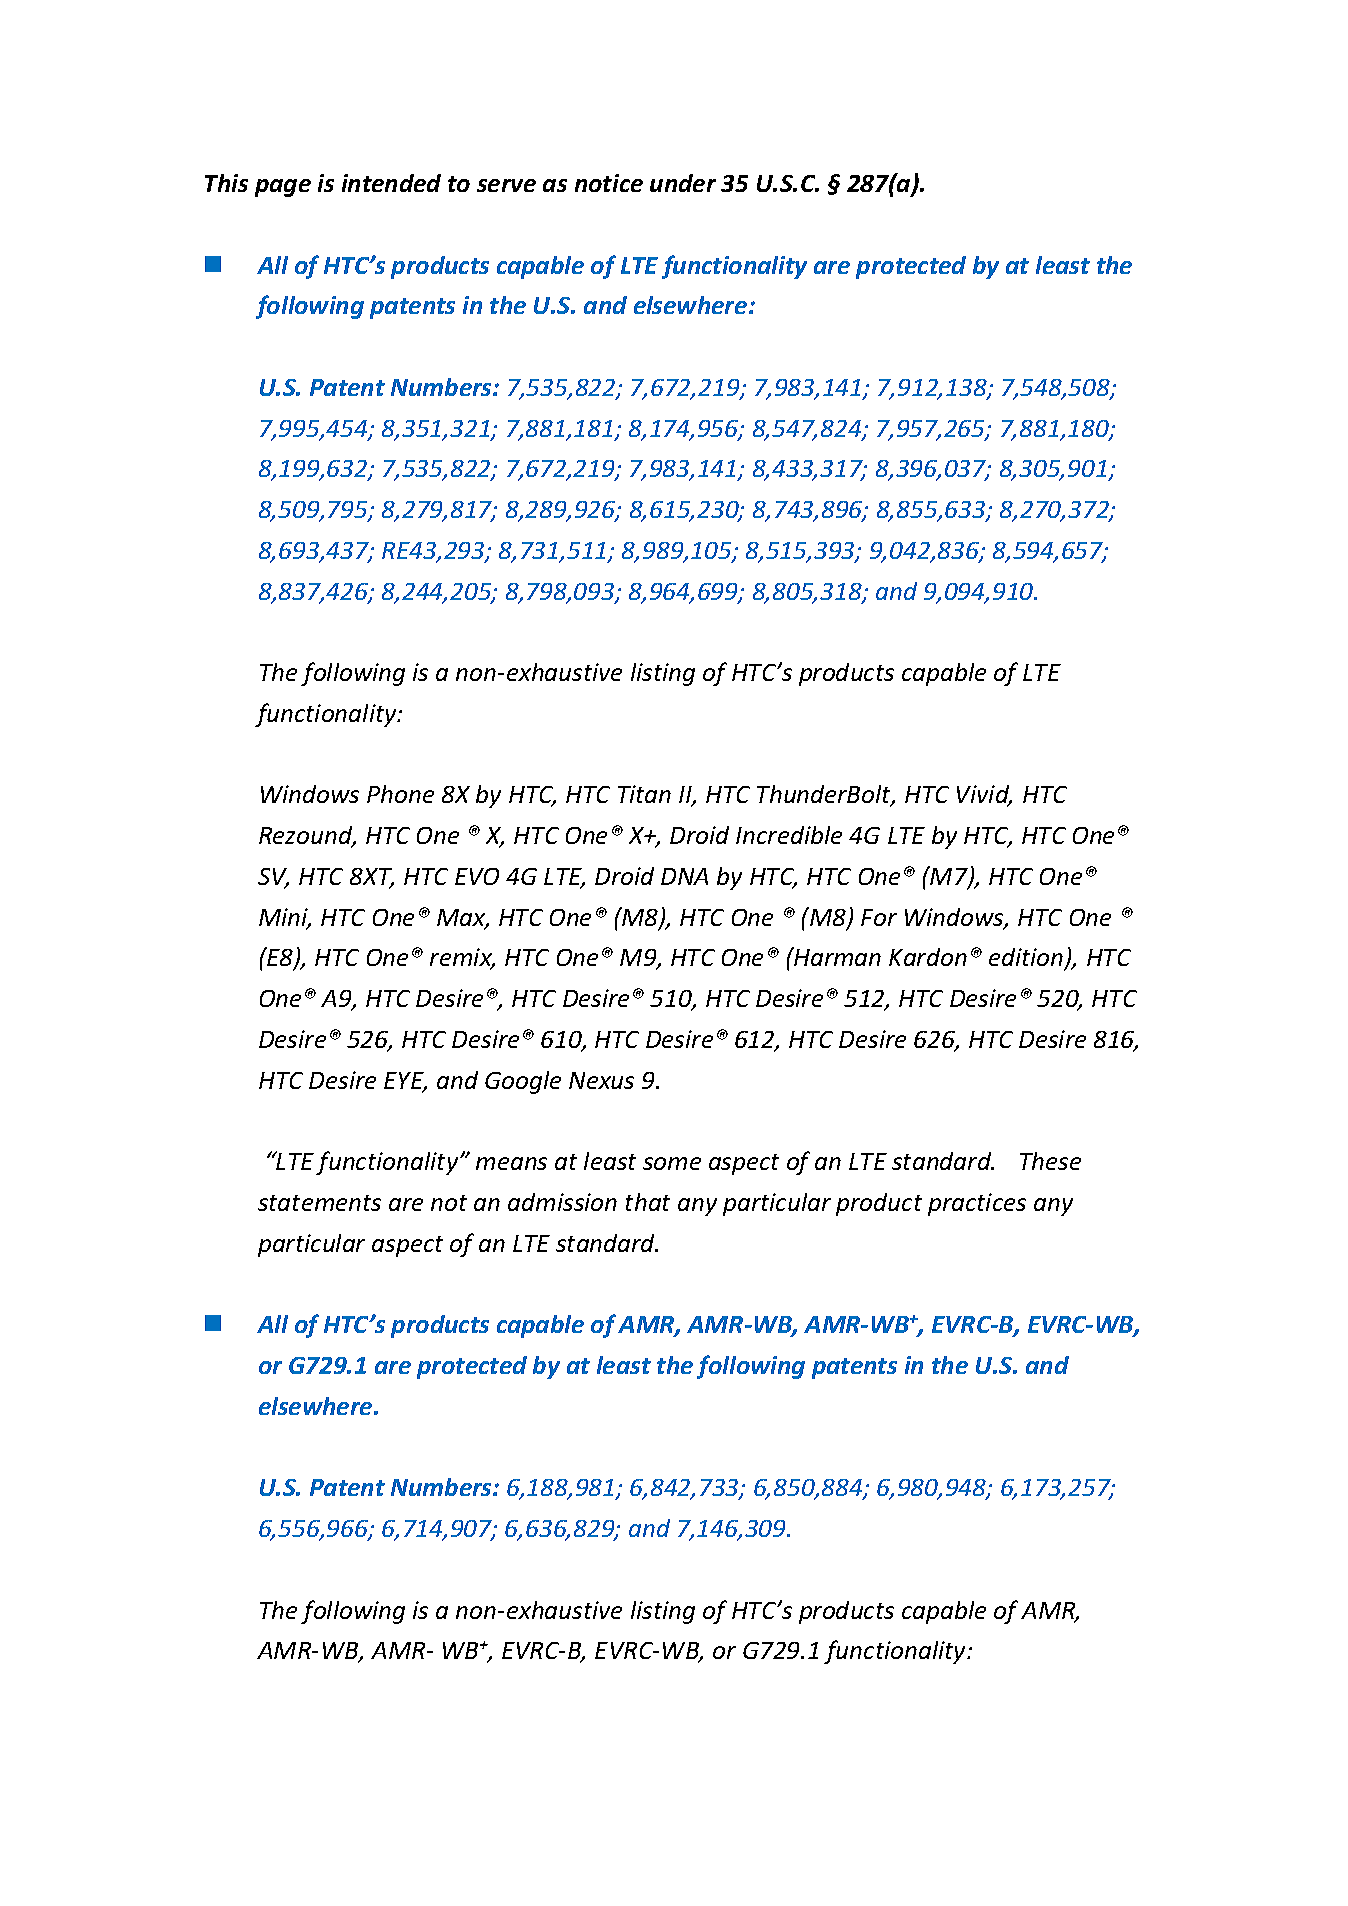 The image size is (1348, 1906). Describe the element at coordinates (391, 183) in the document. I see `intended` at that location.
